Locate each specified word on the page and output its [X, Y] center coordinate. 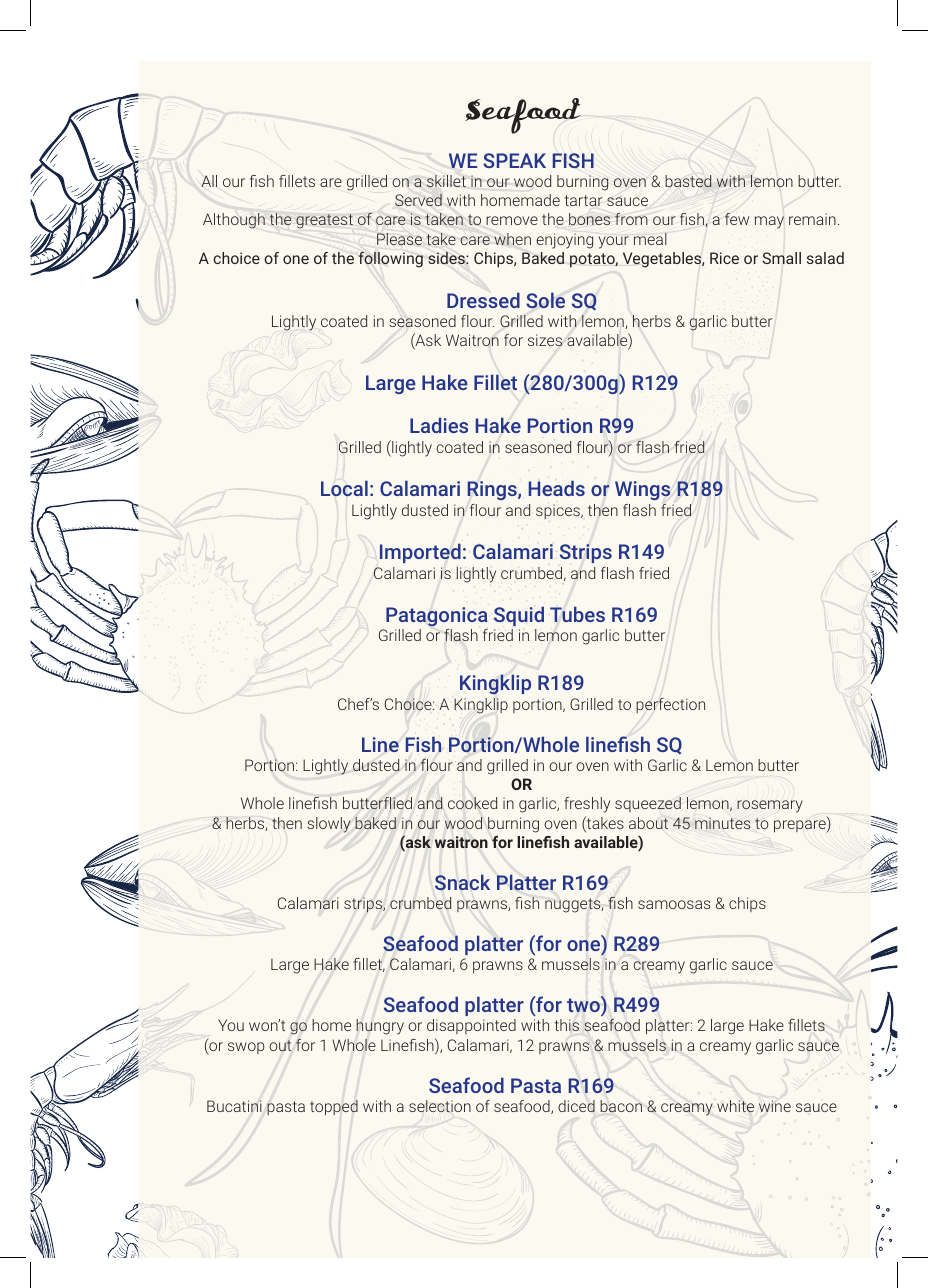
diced [576, 1106]
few [737, 219]
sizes [545, 340]
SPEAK [514, 160]
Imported [420, 553]
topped [334, 1108]
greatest [324, 221]
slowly [329, 825]
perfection [670, 705]
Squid [519, 616]
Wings [642, 490]
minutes [722, 823]
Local [344, 488]
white [735, 1106]
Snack [462, 882]
